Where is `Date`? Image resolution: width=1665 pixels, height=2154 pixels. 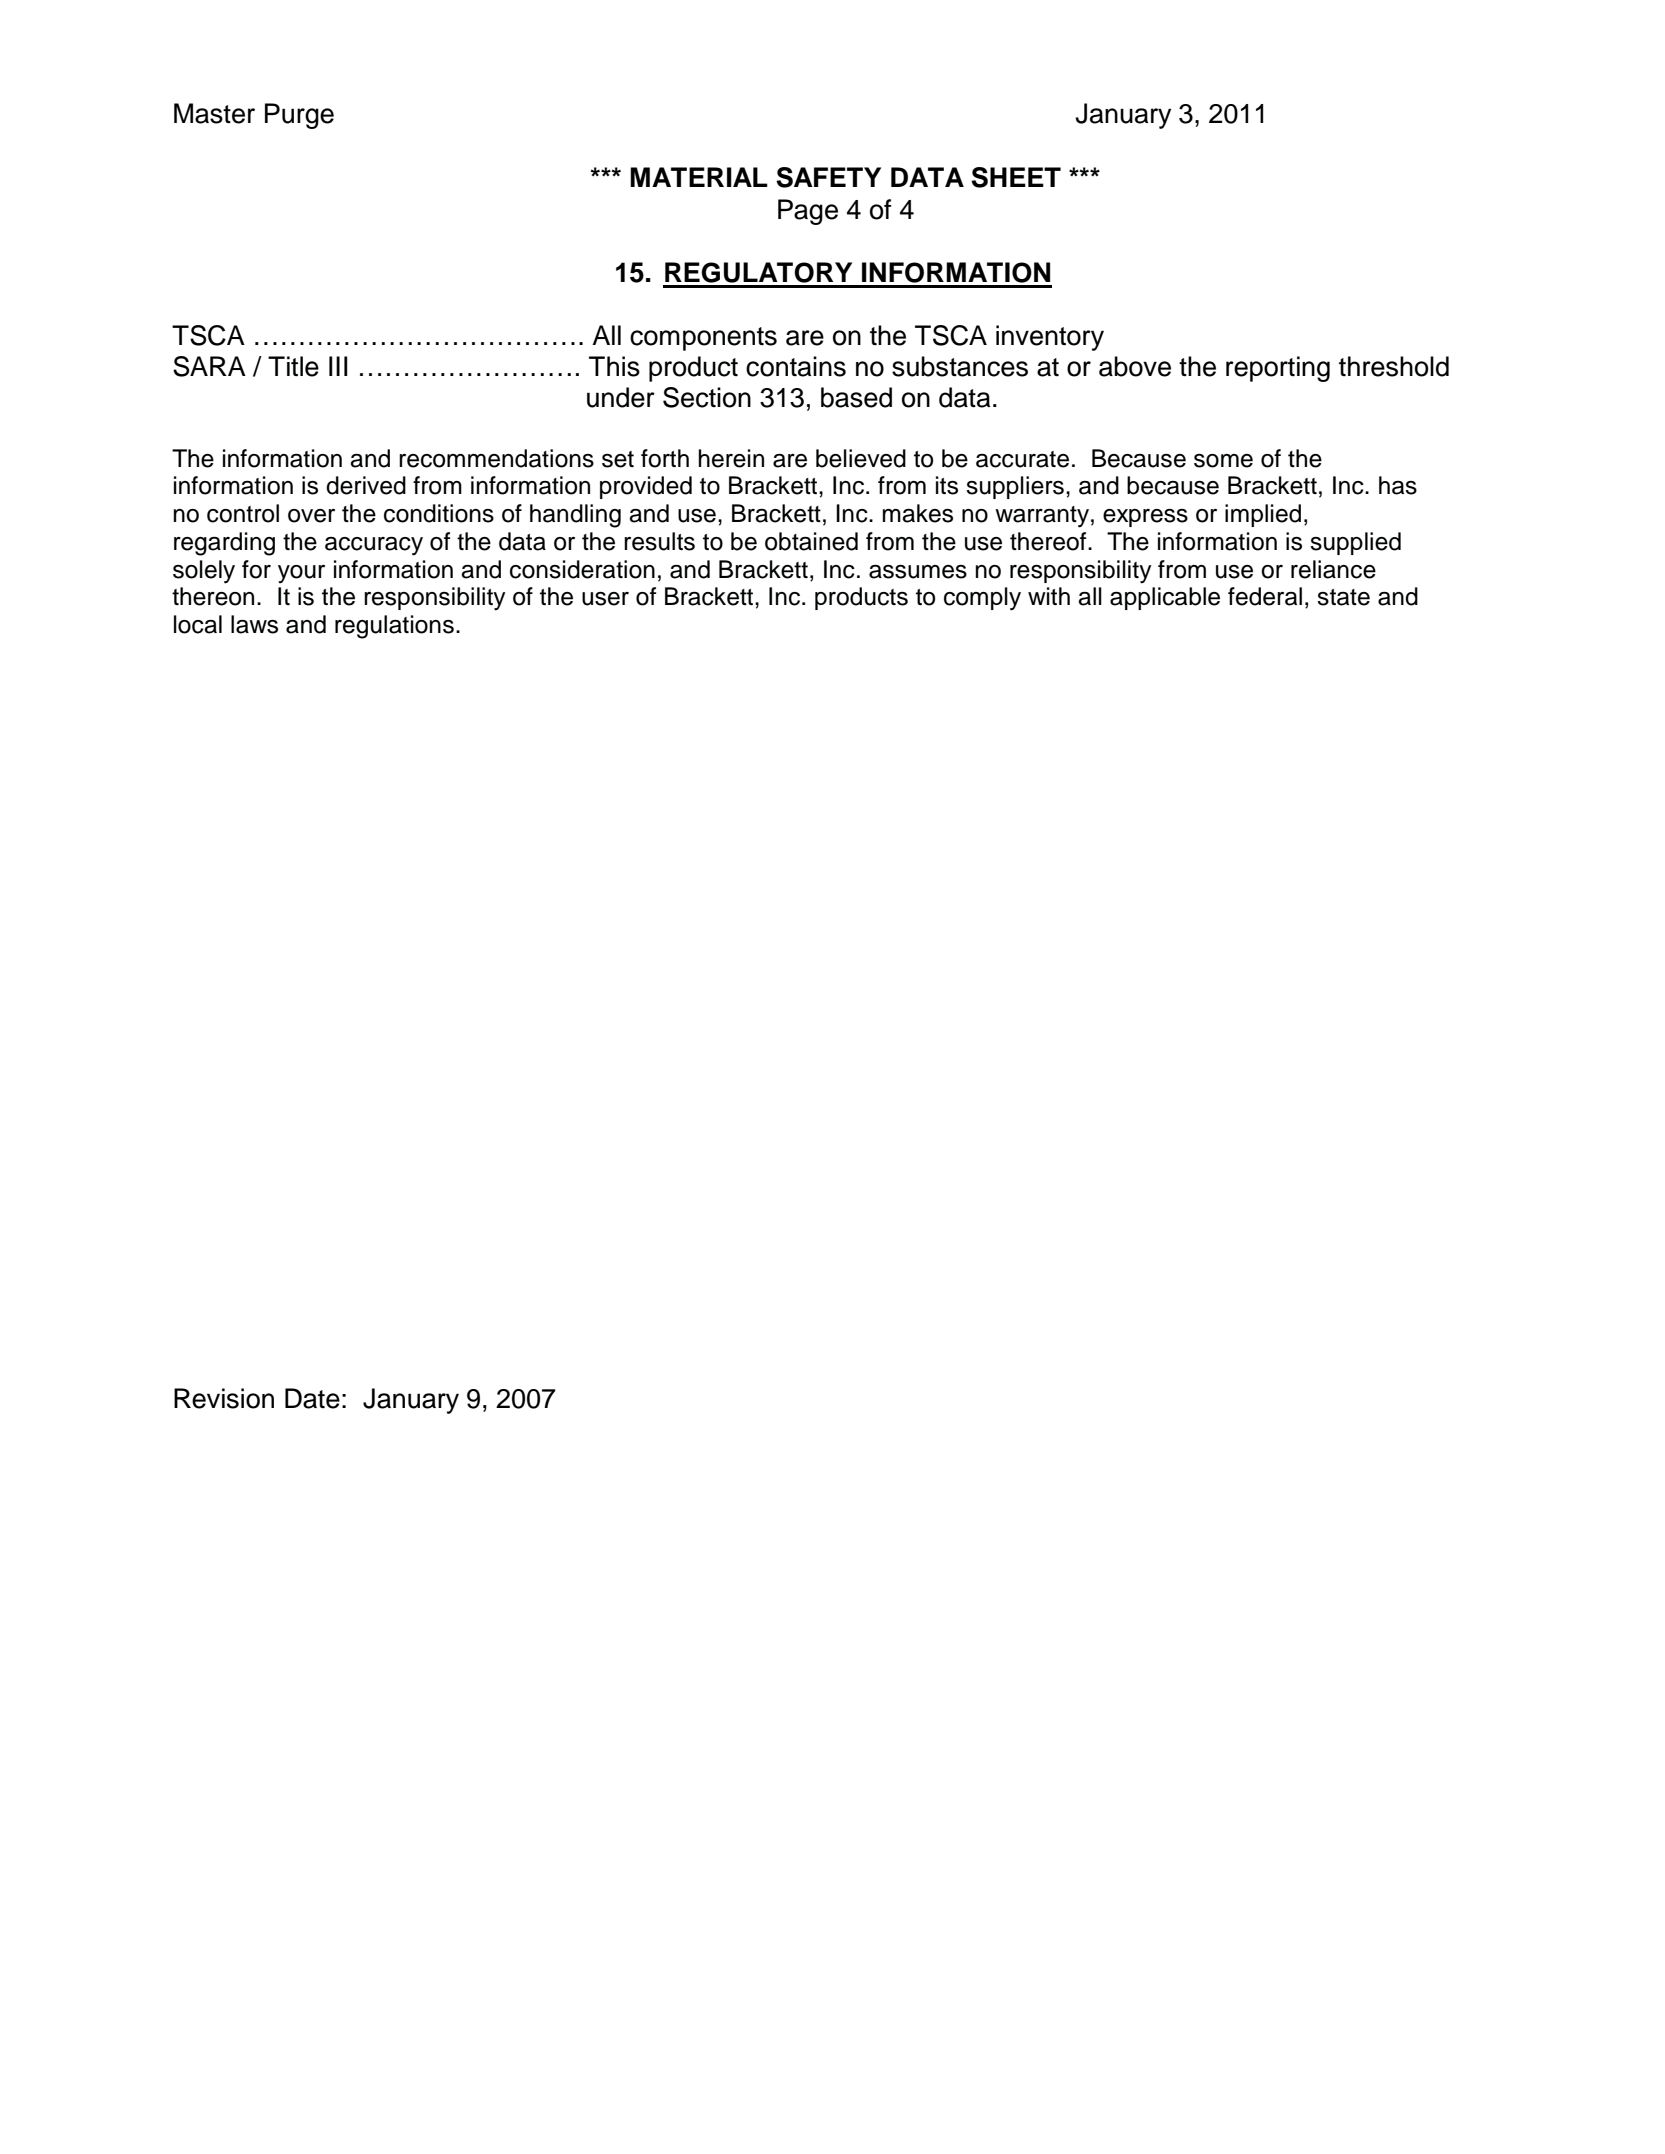
Date is located at coordinates (312, 1398).
